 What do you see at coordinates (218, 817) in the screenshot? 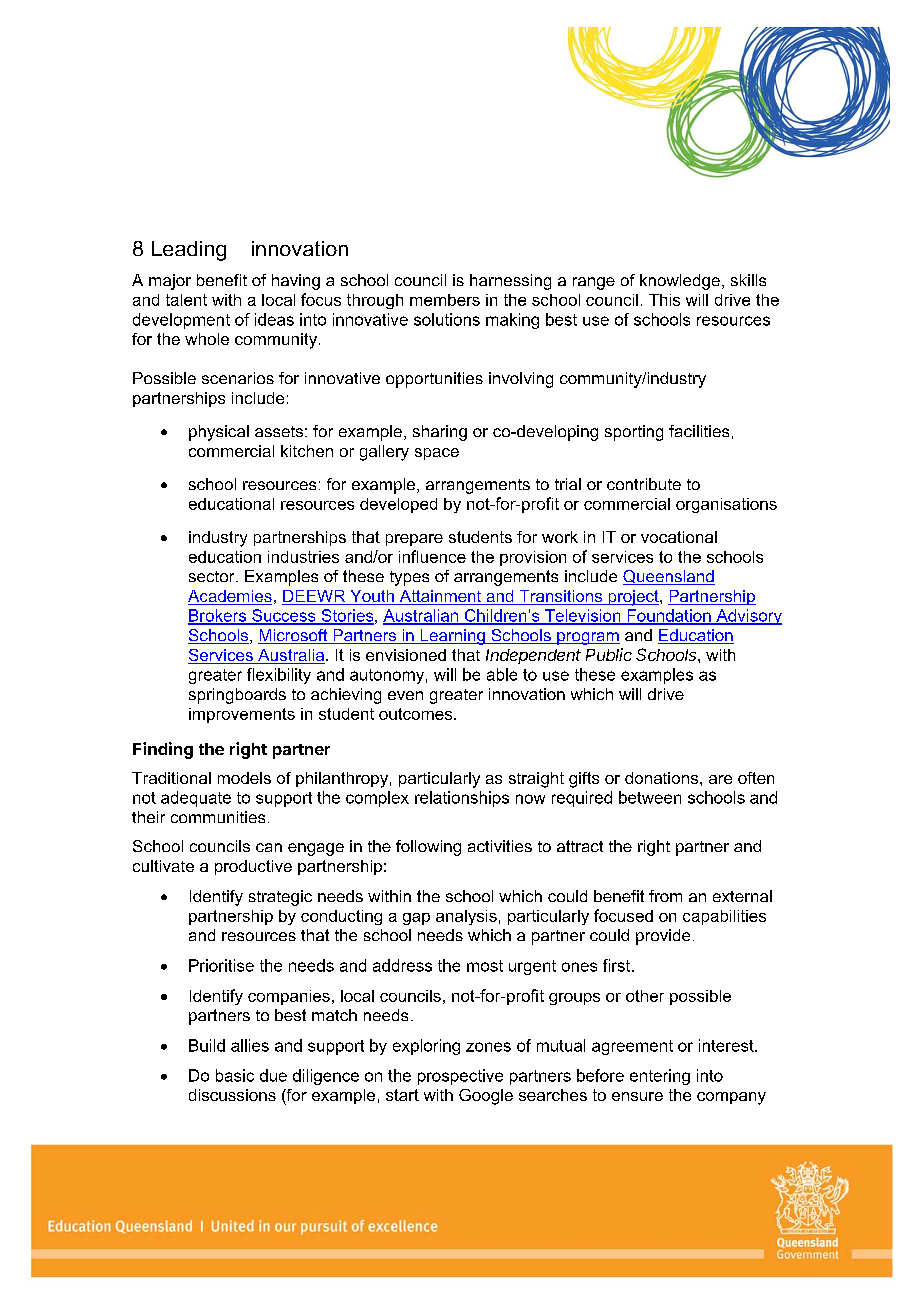
I see `communities` at bounding box center [218, 817].
